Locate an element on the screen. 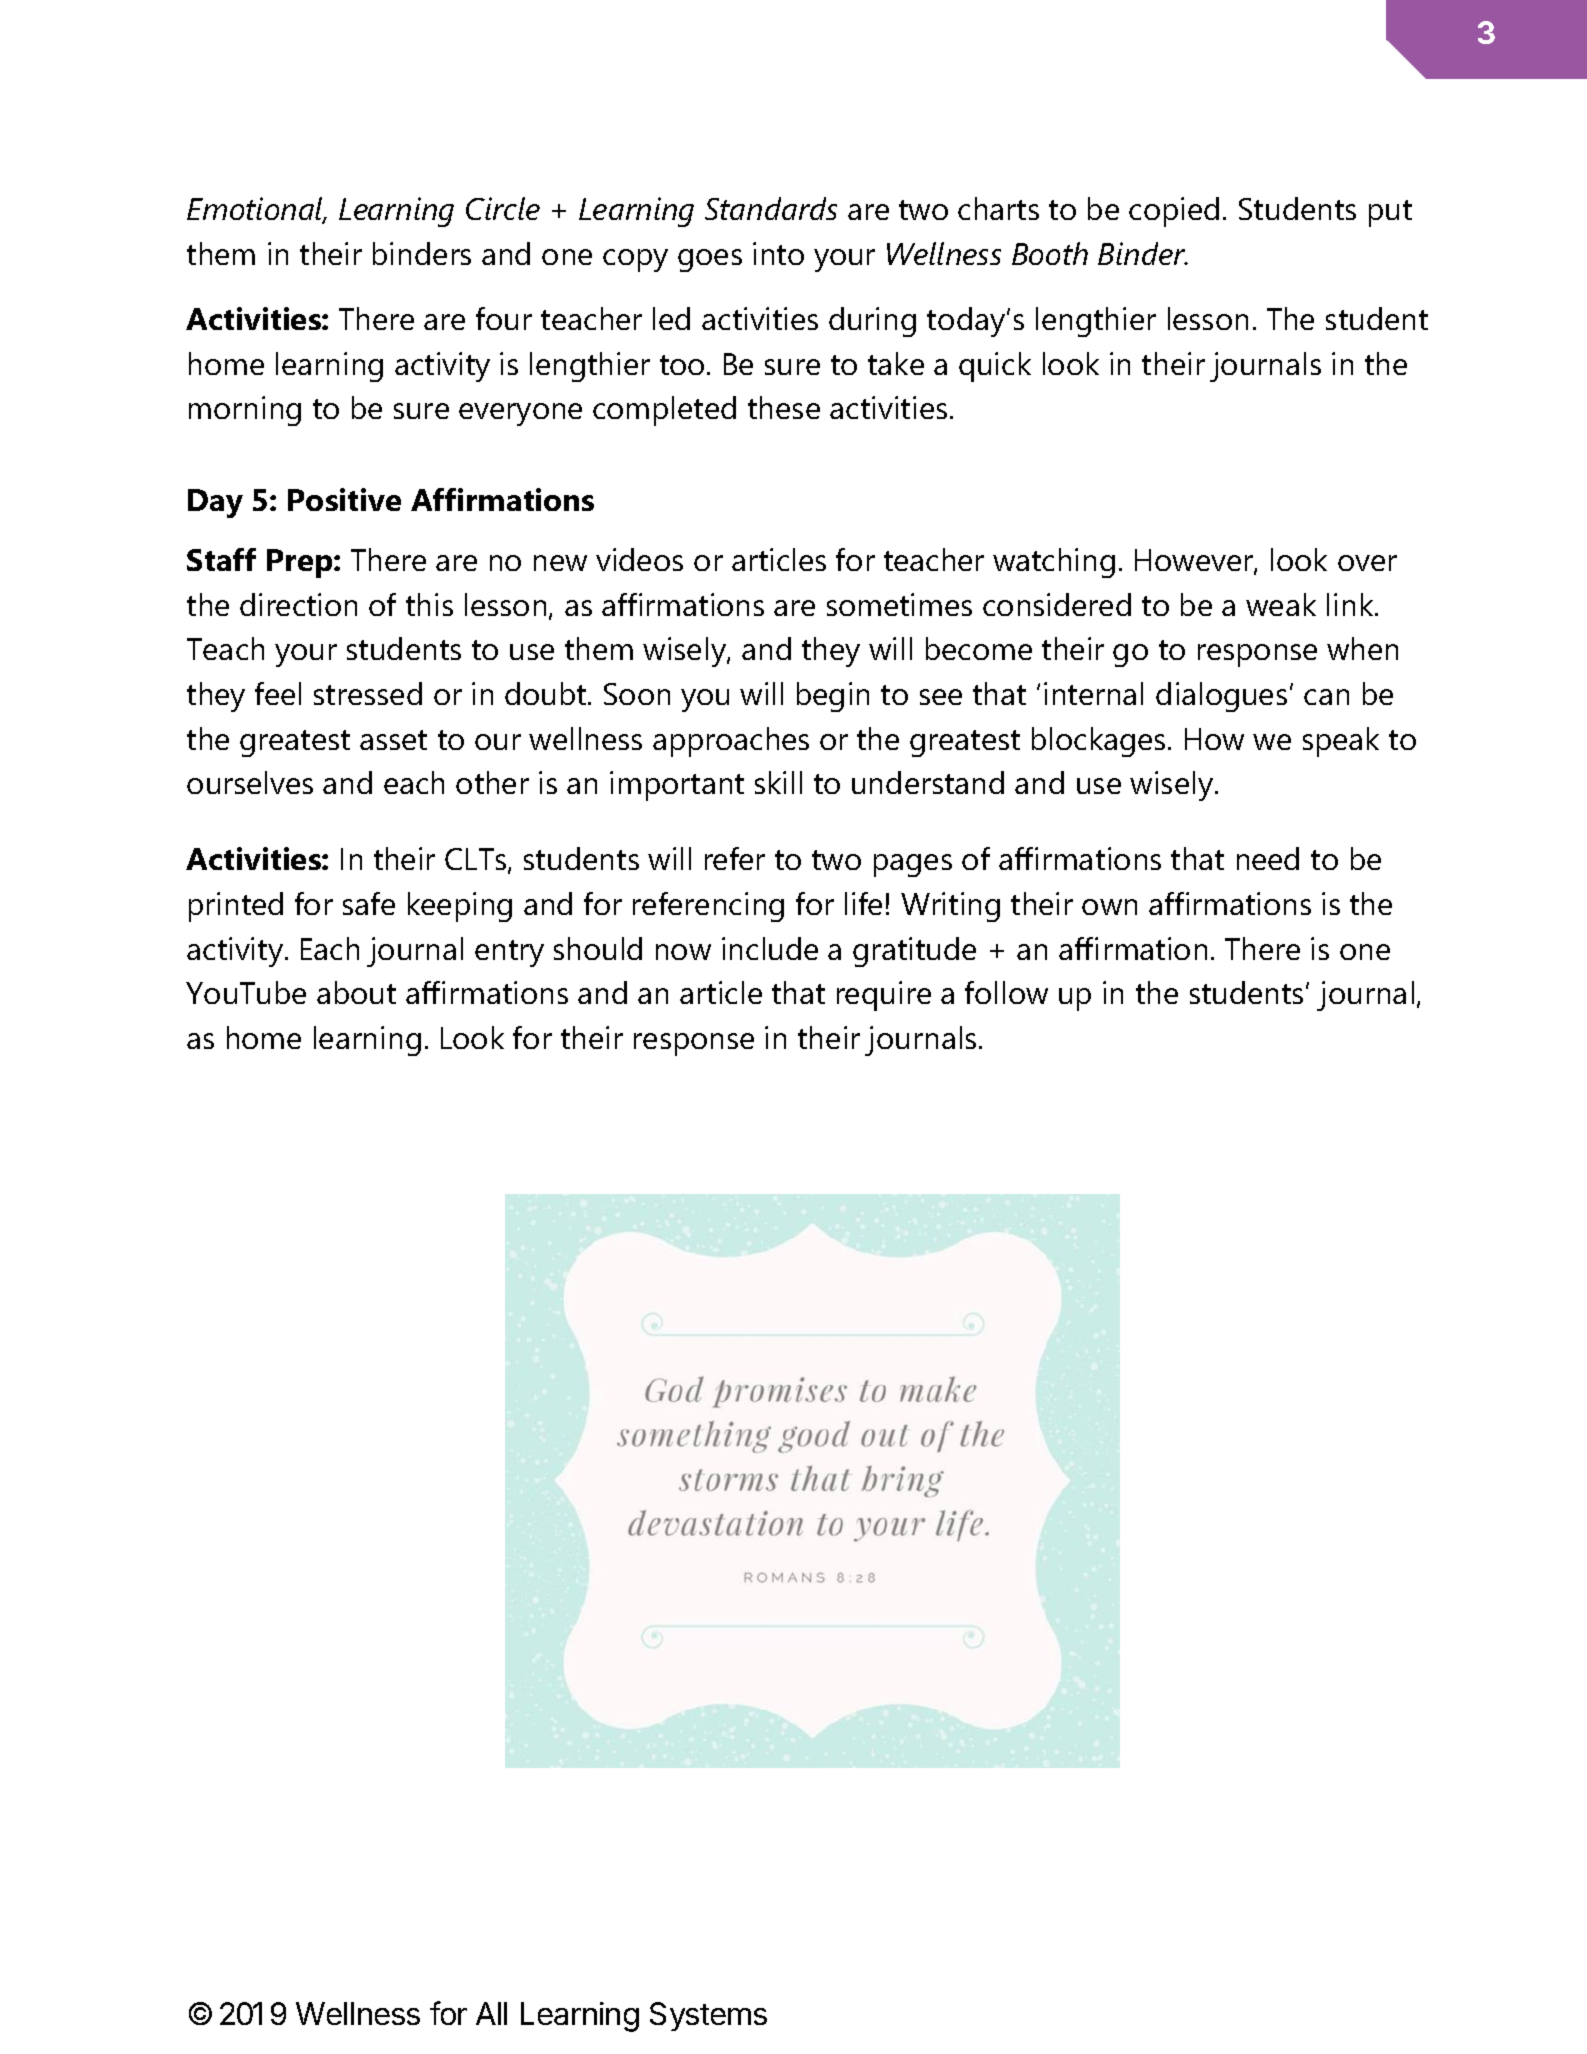 Image resolution: width=1587 pixels, height=2054 pixels. about is located at coordinates (356, 992).
